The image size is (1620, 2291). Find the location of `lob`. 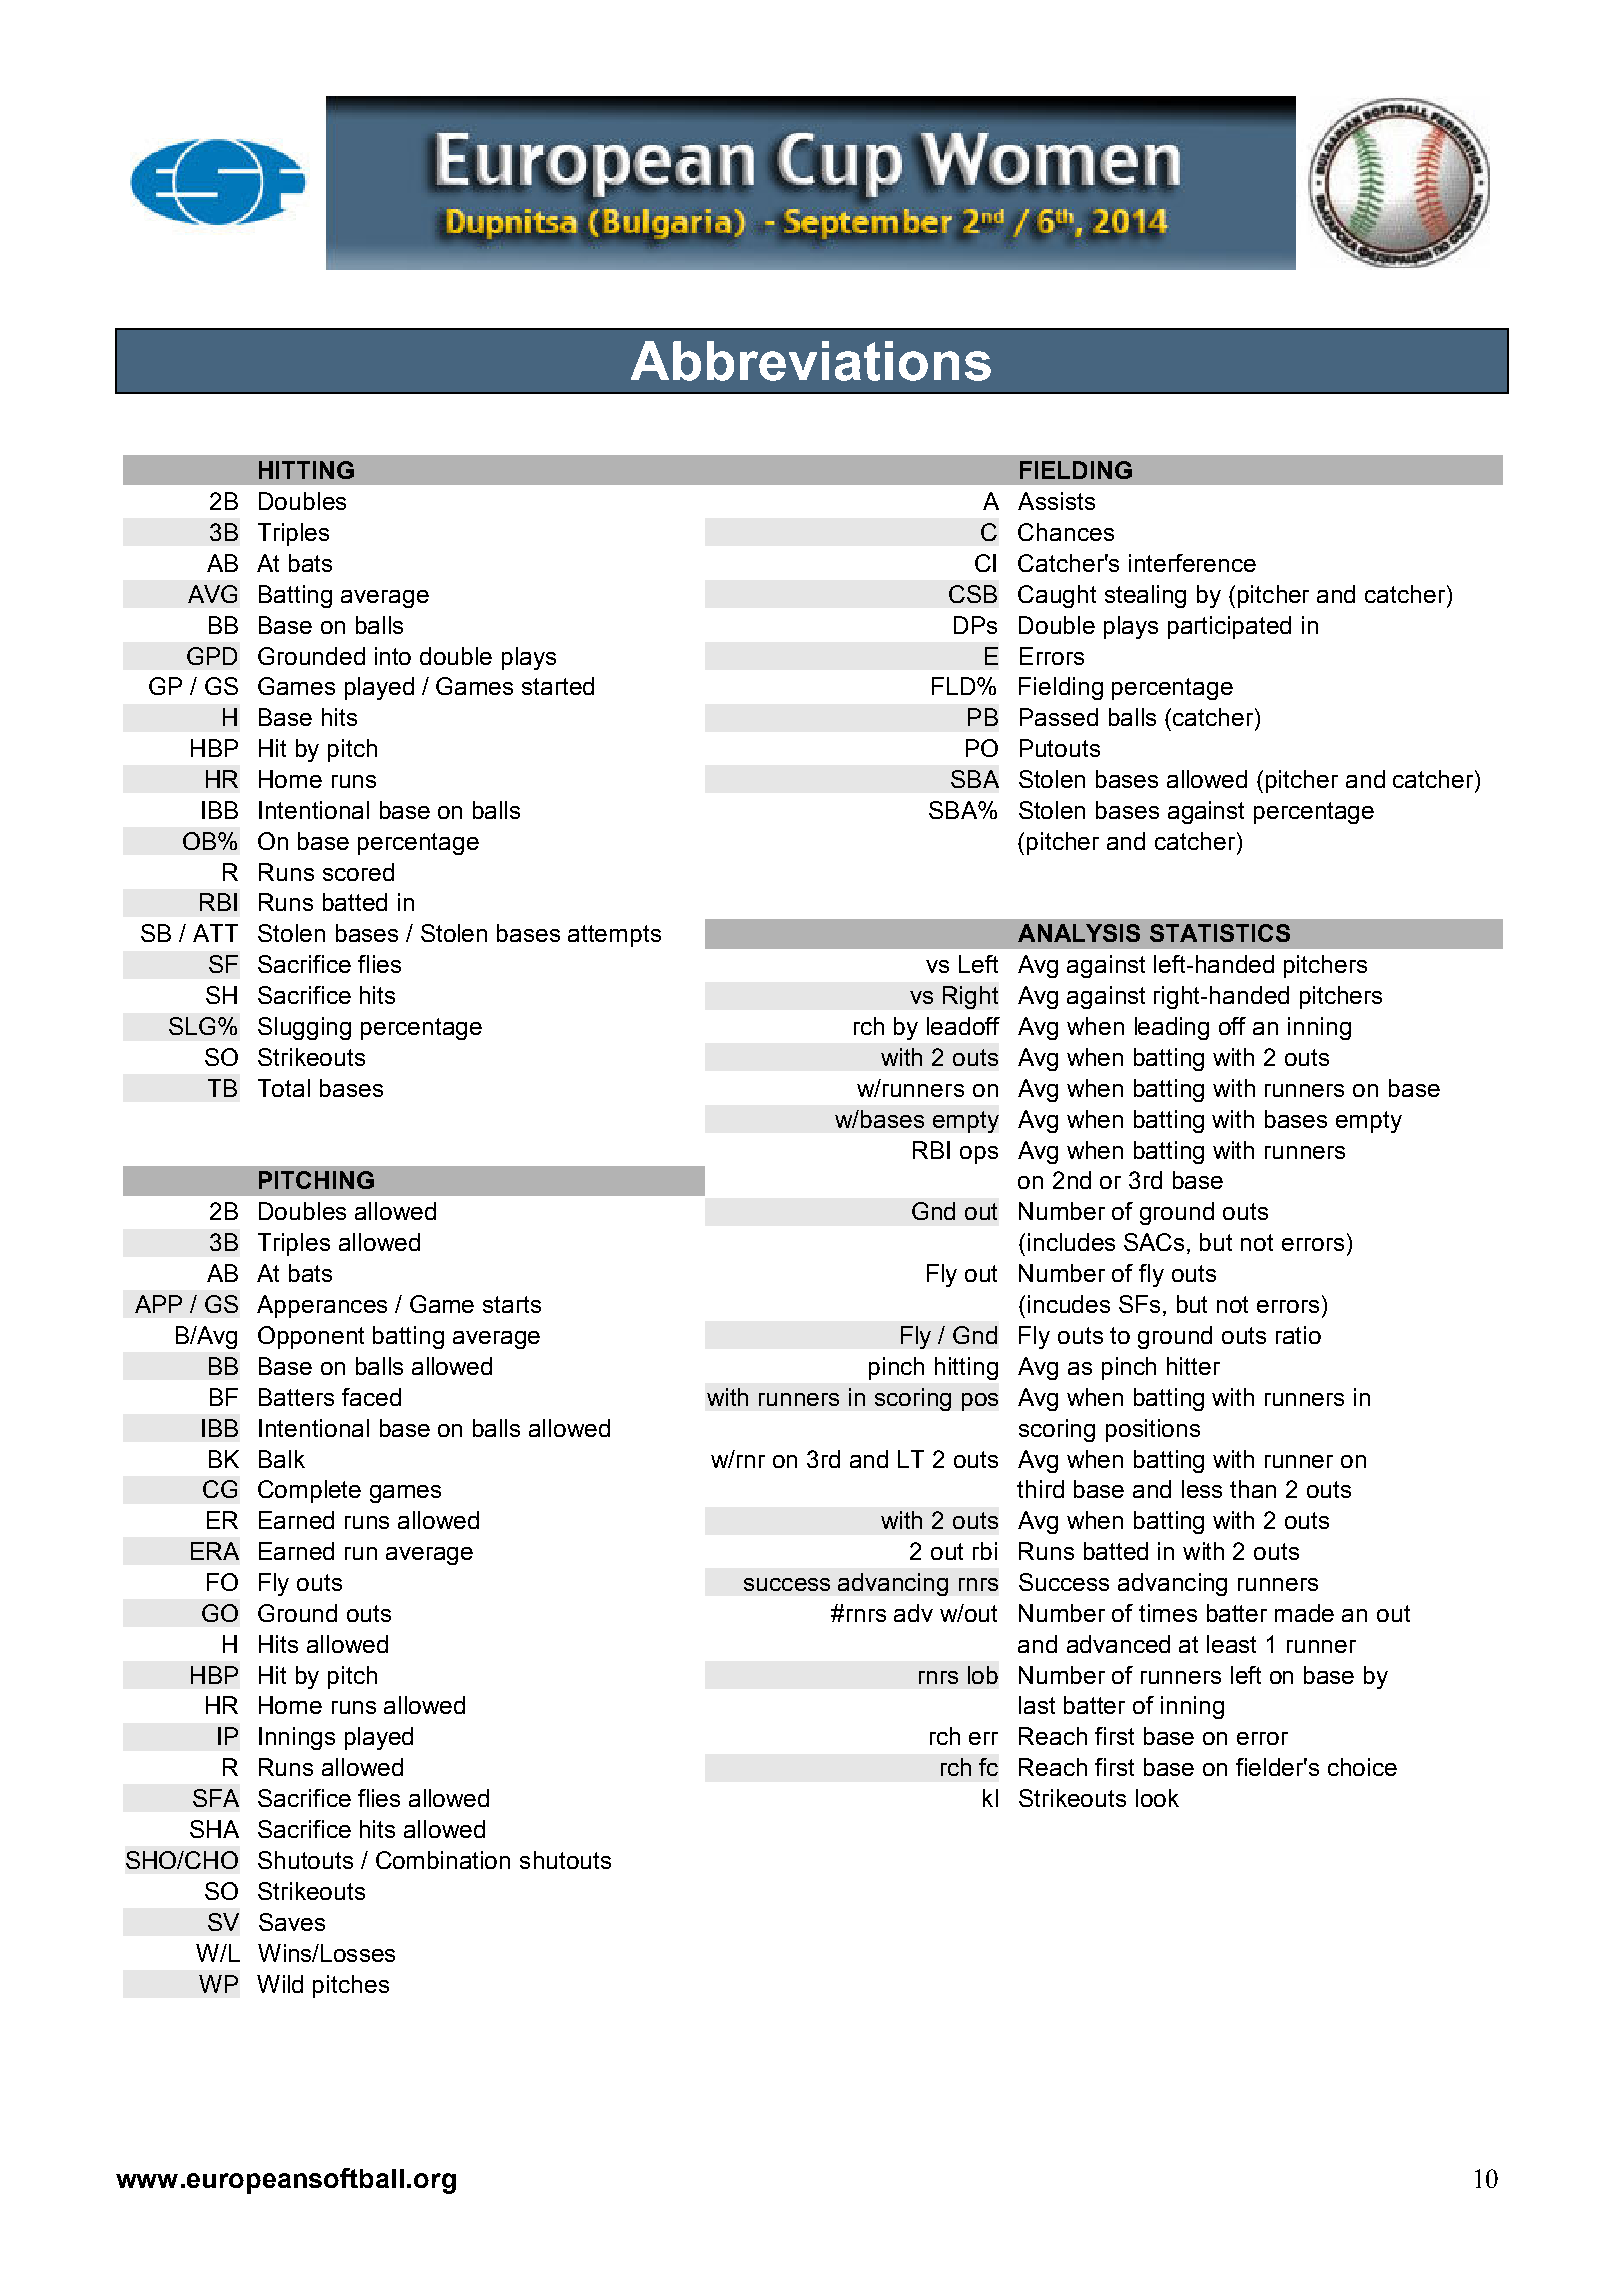

lob is located at coordinates (983, 1675).
